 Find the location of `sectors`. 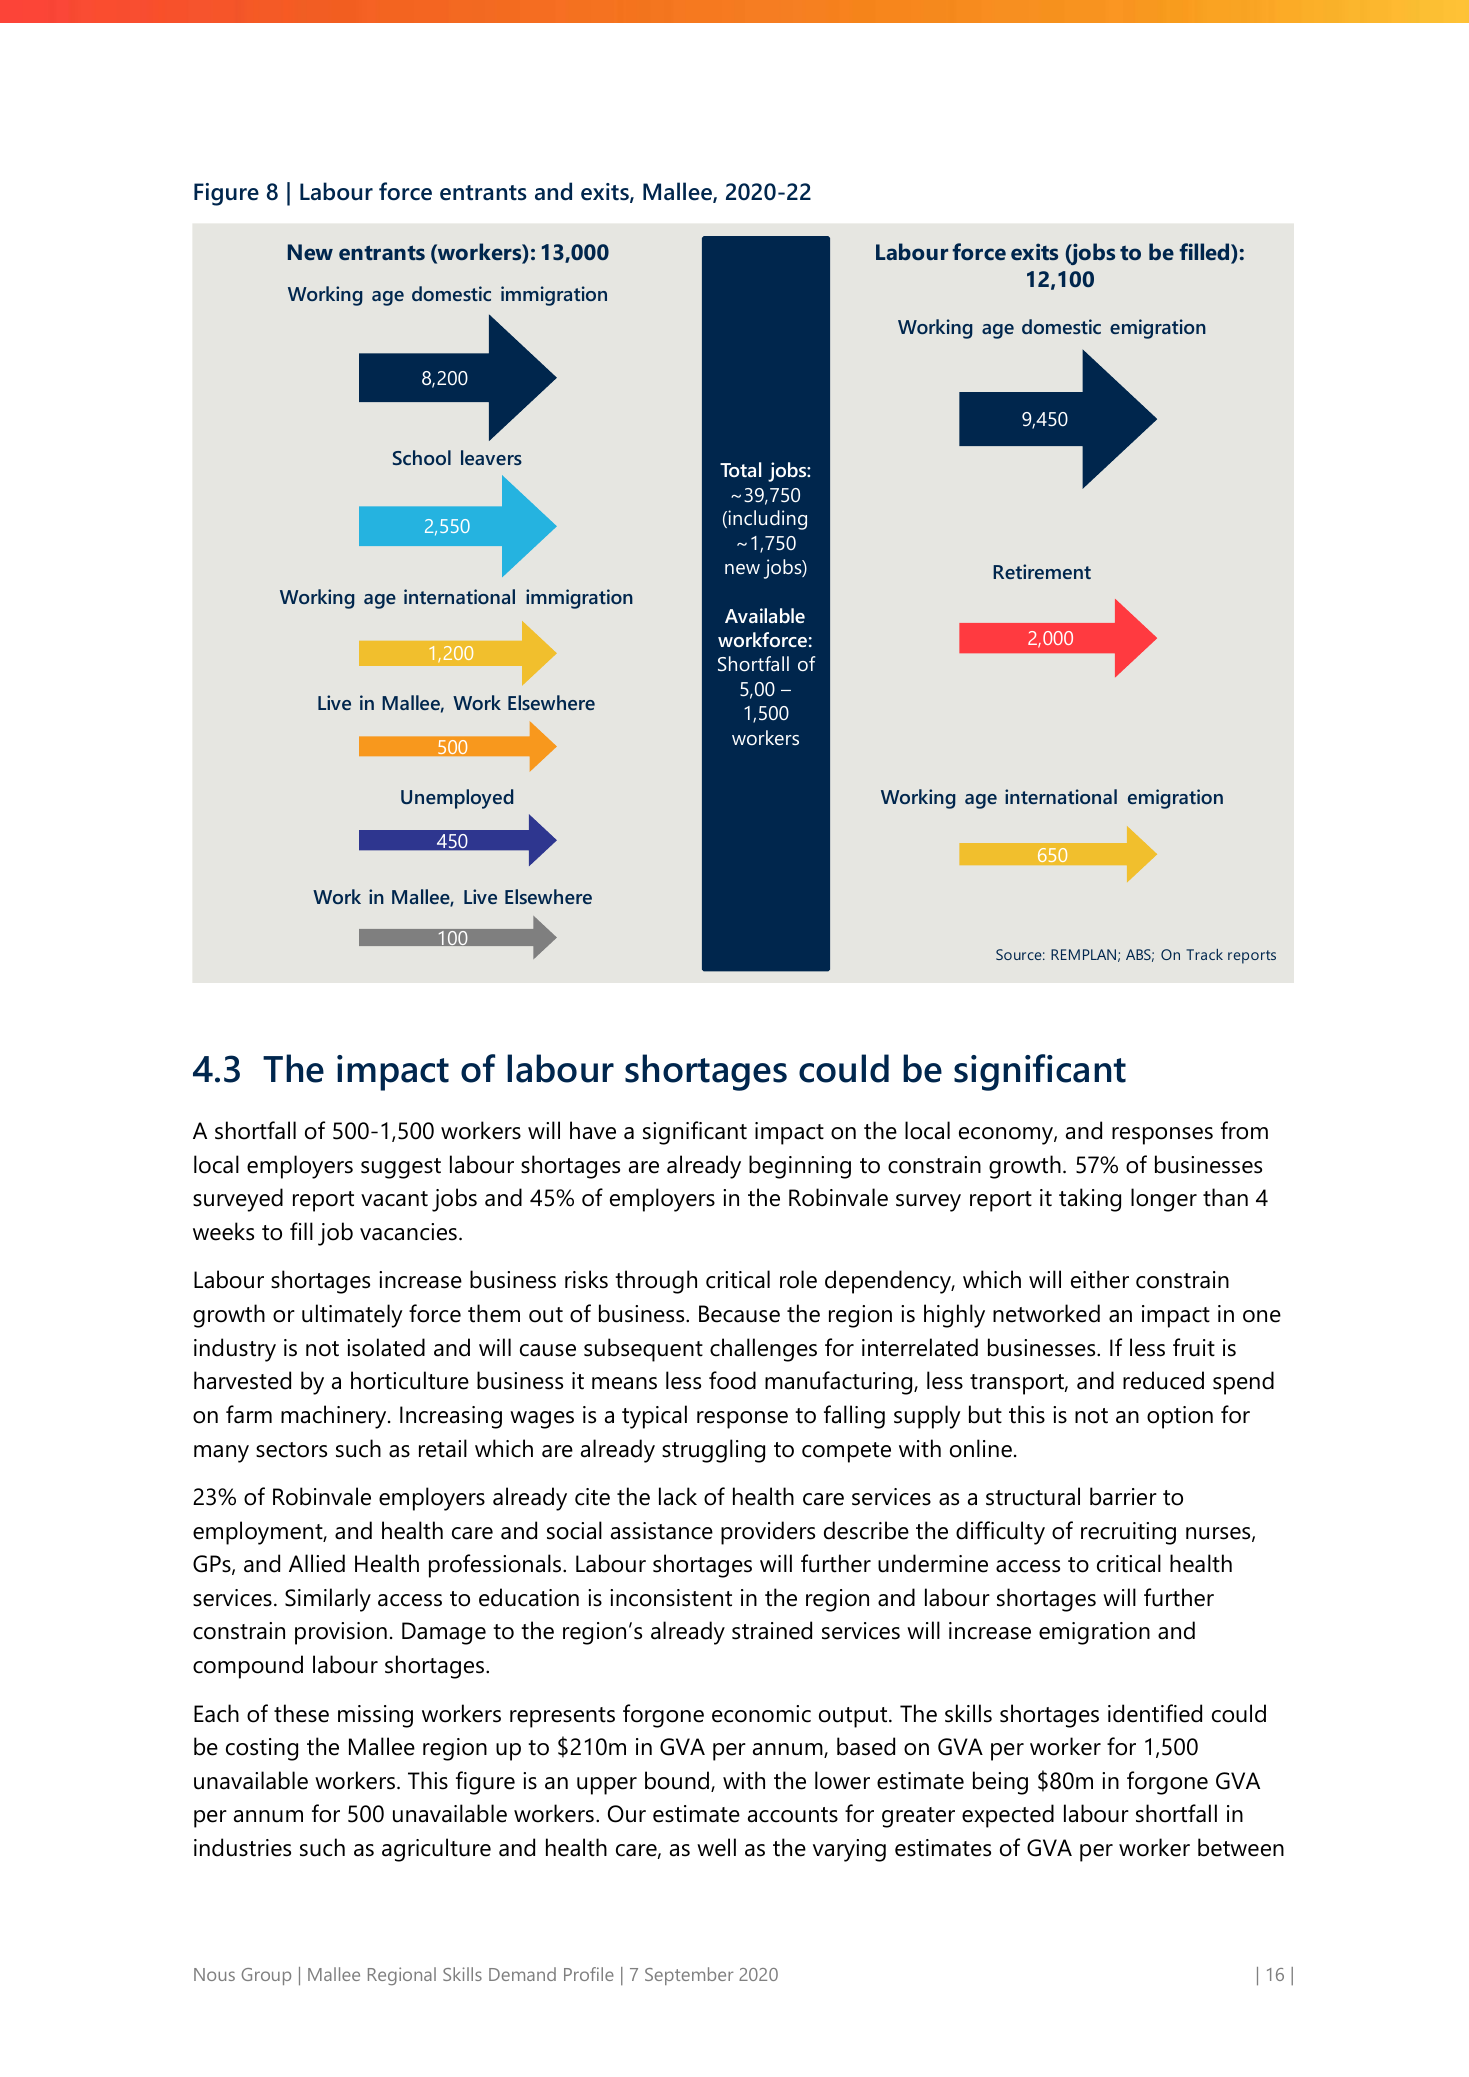

sectors is located at coordinates (291, 1450).
